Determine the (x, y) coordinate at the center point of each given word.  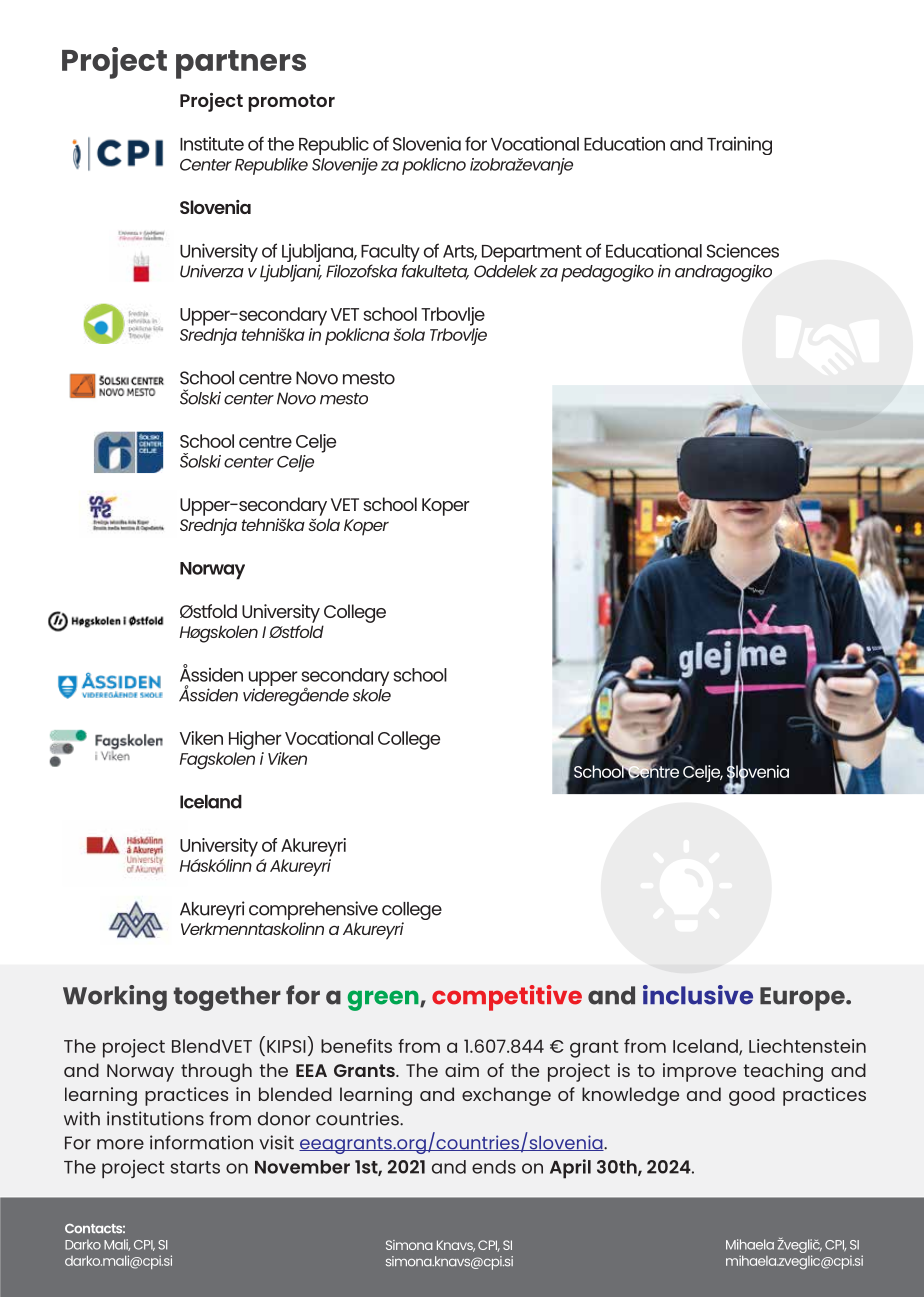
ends (494, 1167)
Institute (212, 144)
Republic (334, 146)
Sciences (743, 251)
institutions (155, 1118)
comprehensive (313, 910)
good (752, 1096)
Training (739, 146)
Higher (255, 740)
